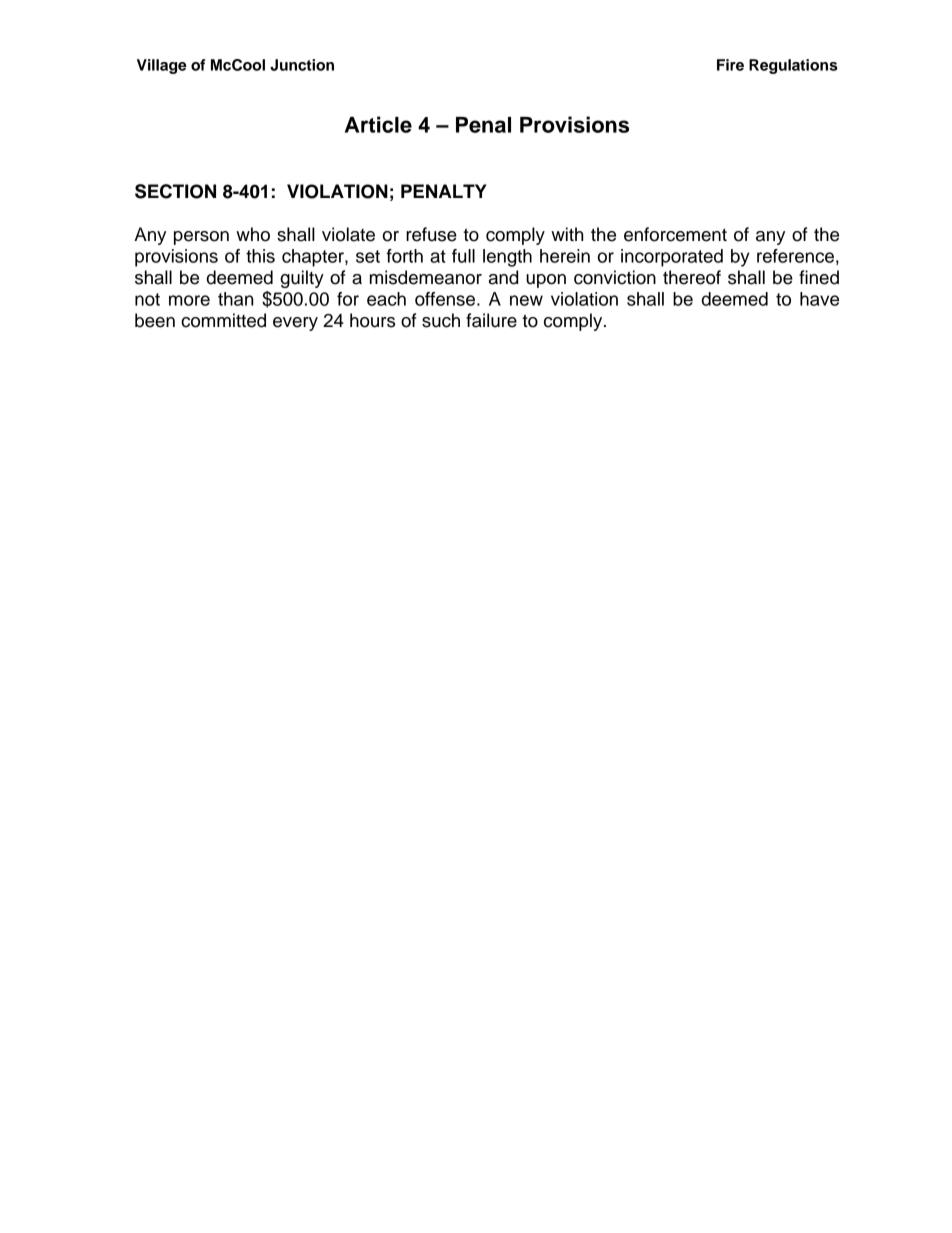 This page has width=952, height=1233. What do you see at coordinates (819, 299) in the page?
I see `have` at bounding box center [819, 299].
